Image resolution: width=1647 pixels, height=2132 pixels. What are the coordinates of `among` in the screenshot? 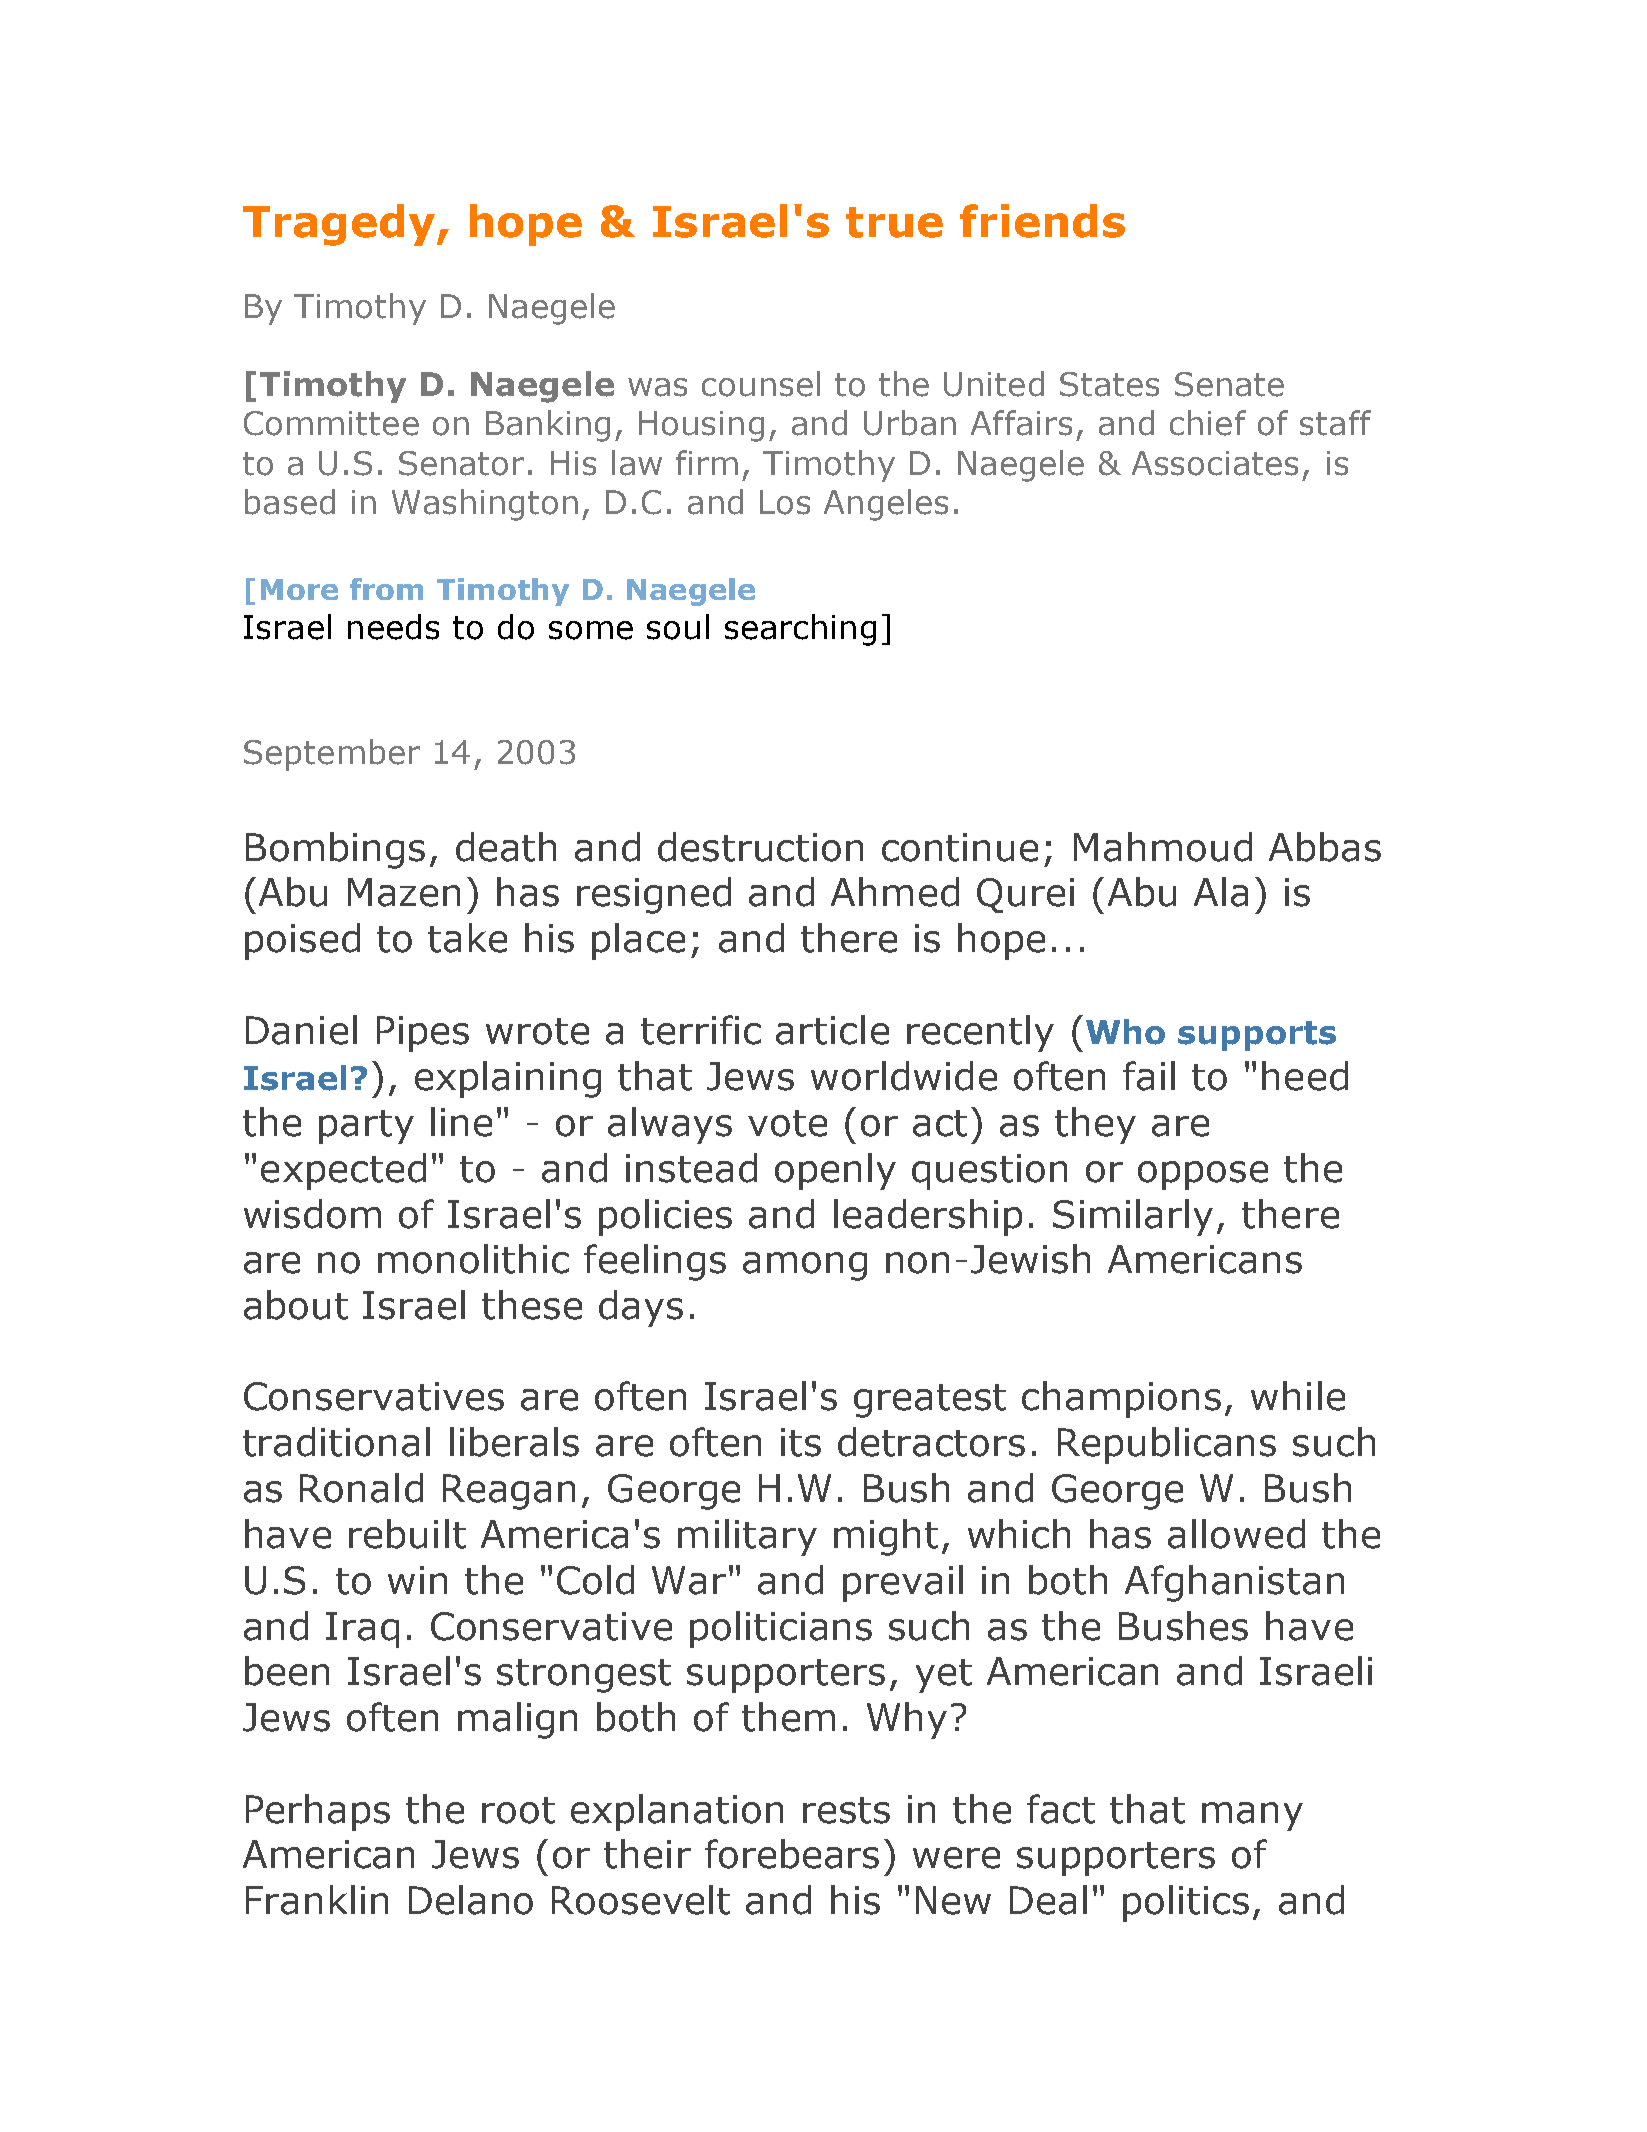 It's located at (805, 1266).
